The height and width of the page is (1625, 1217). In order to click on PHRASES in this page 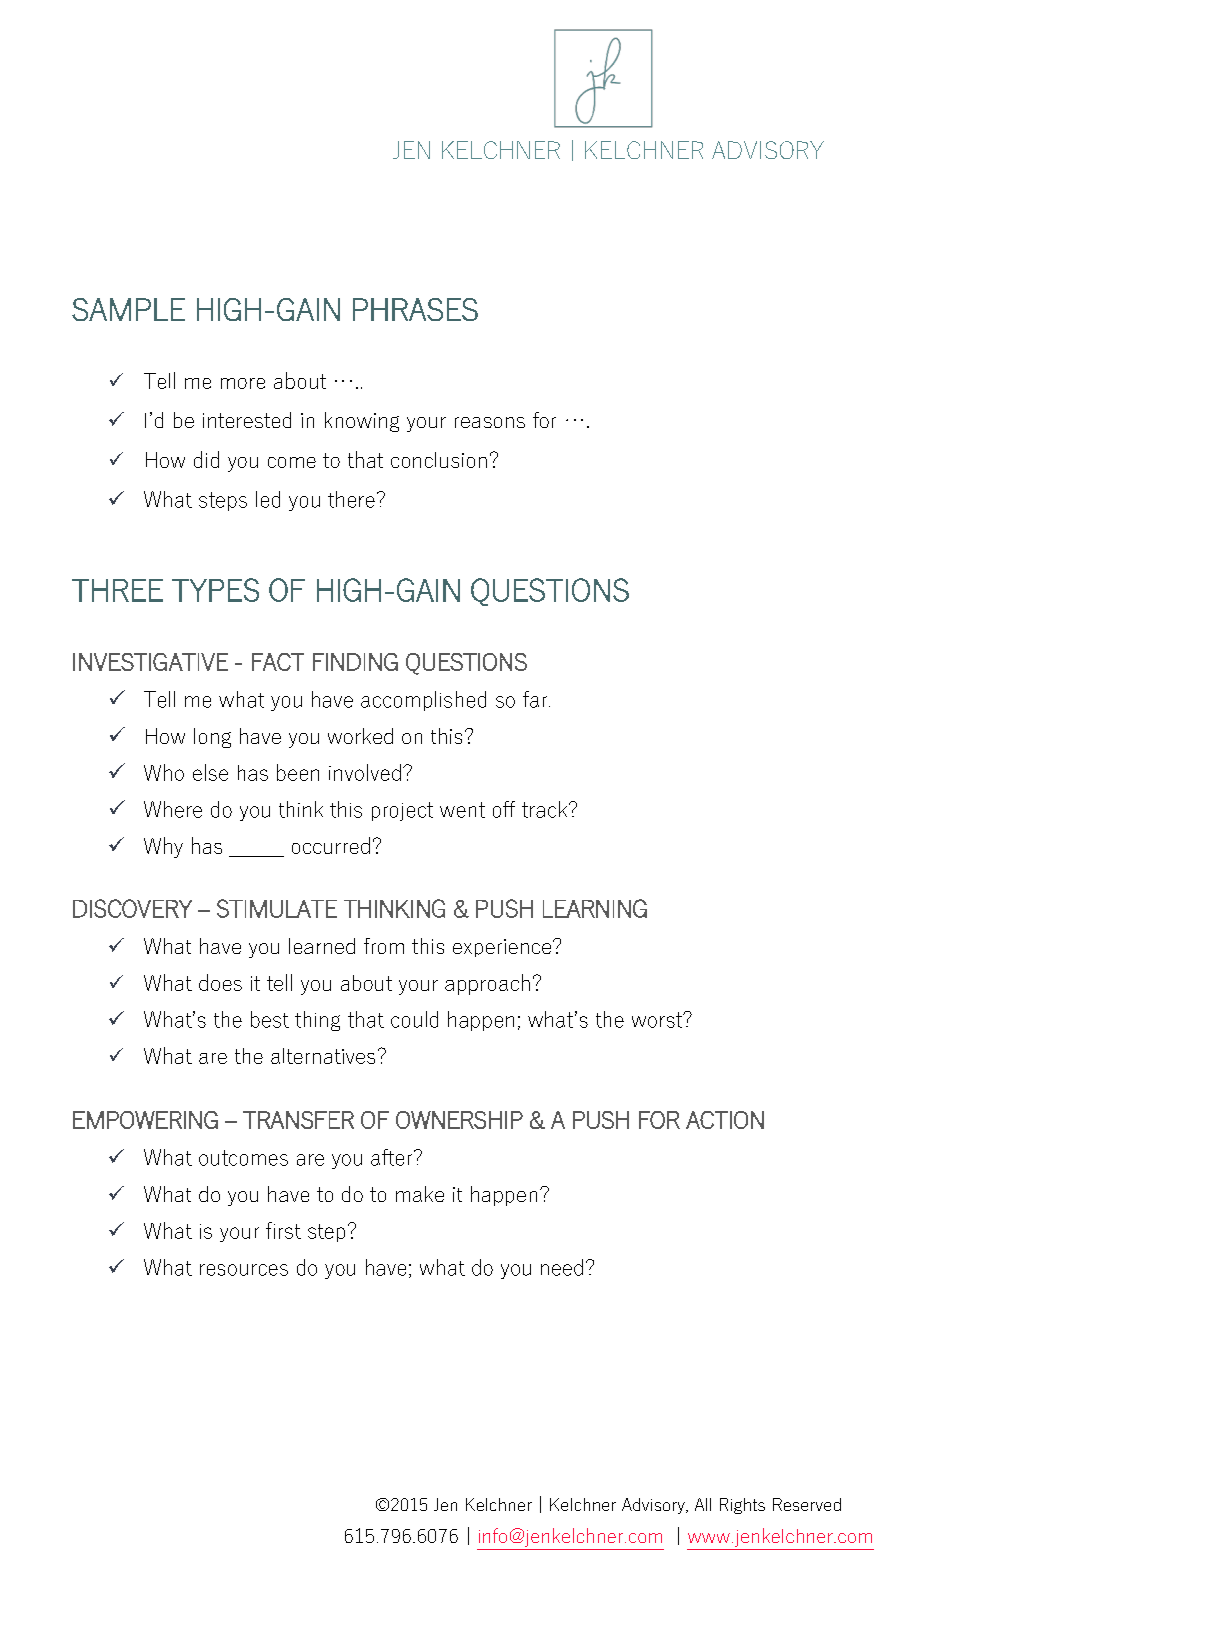, I will do `click(415, 309)`.
